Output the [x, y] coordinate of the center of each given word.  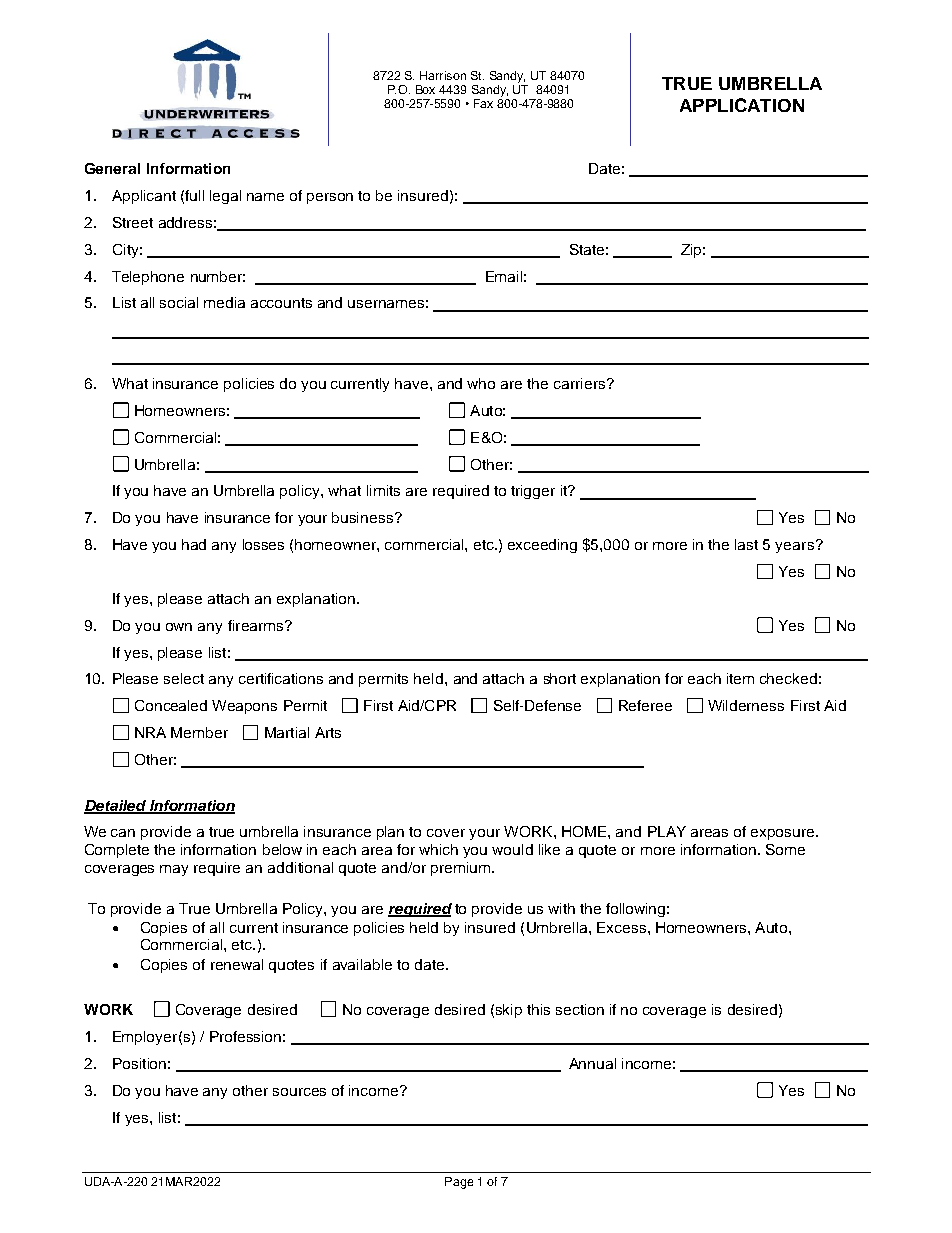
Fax [483, 103]
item [740, 678]
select [184, 678]
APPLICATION [742, 105]
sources [299, 1092]
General [112, 168]
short [560, 678]
